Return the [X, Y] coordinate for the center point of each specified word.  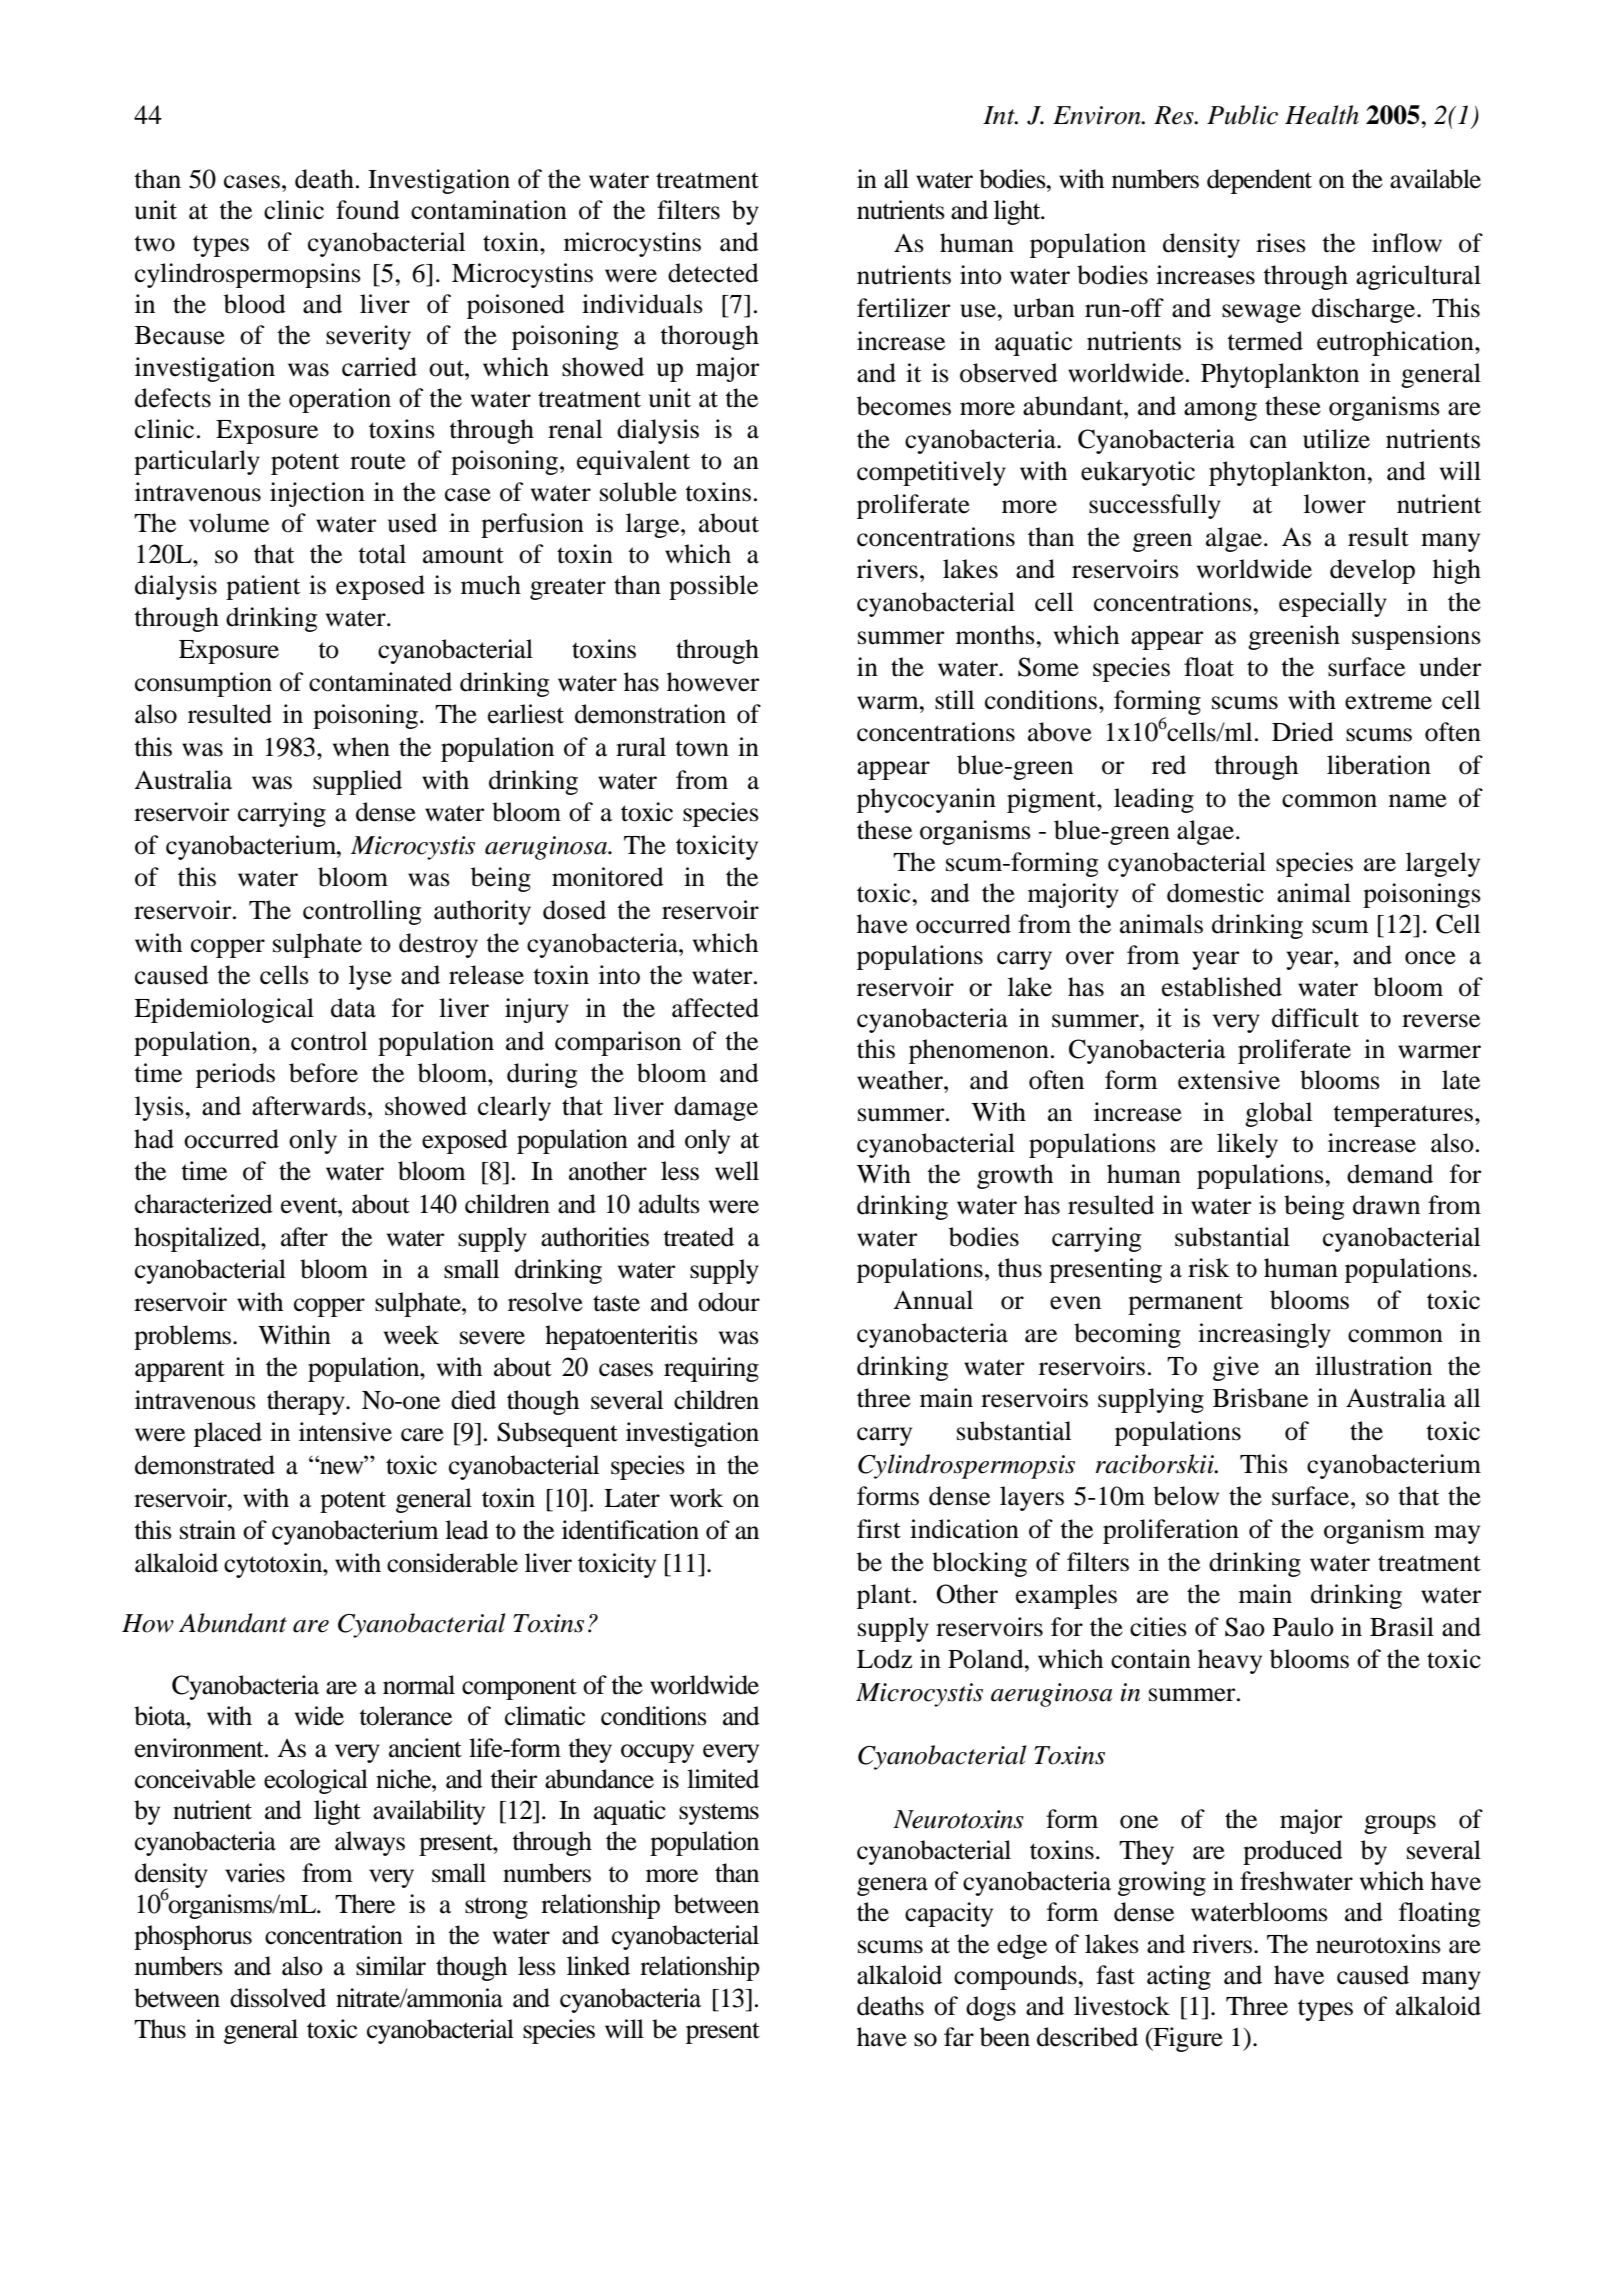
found [368, 210]
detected [713, 273]
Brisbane [1260, 1398]
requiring [711, 1369]
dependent [1259, 181]
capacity [949, 1914]
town [702, 748]
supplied [357, 782]
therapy [307, 1402]
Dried [1303, 732]
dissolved [278, 1998]
